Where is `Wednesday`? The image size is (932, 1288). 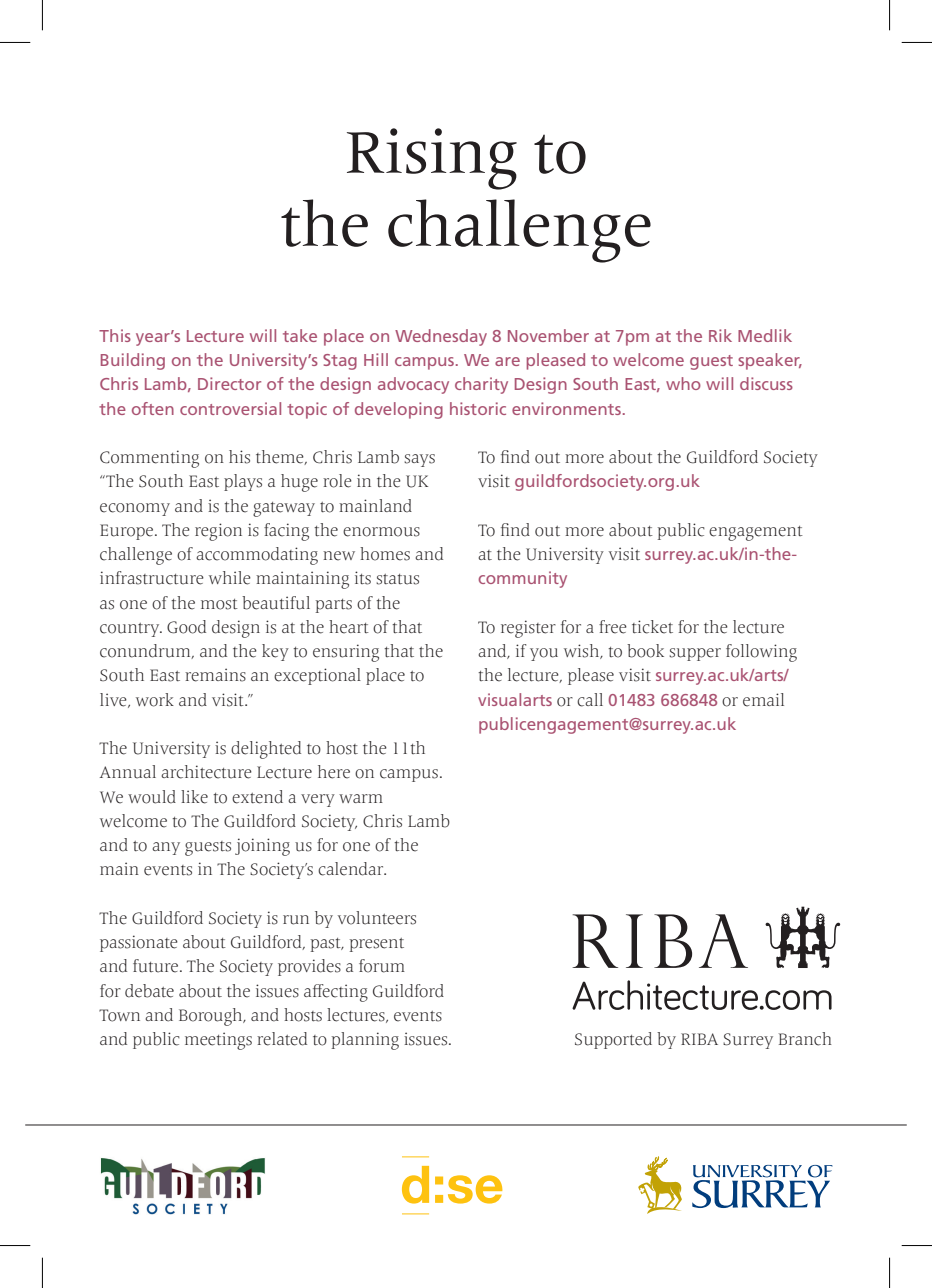 Wednesday is located at coordinates (441, 337).
